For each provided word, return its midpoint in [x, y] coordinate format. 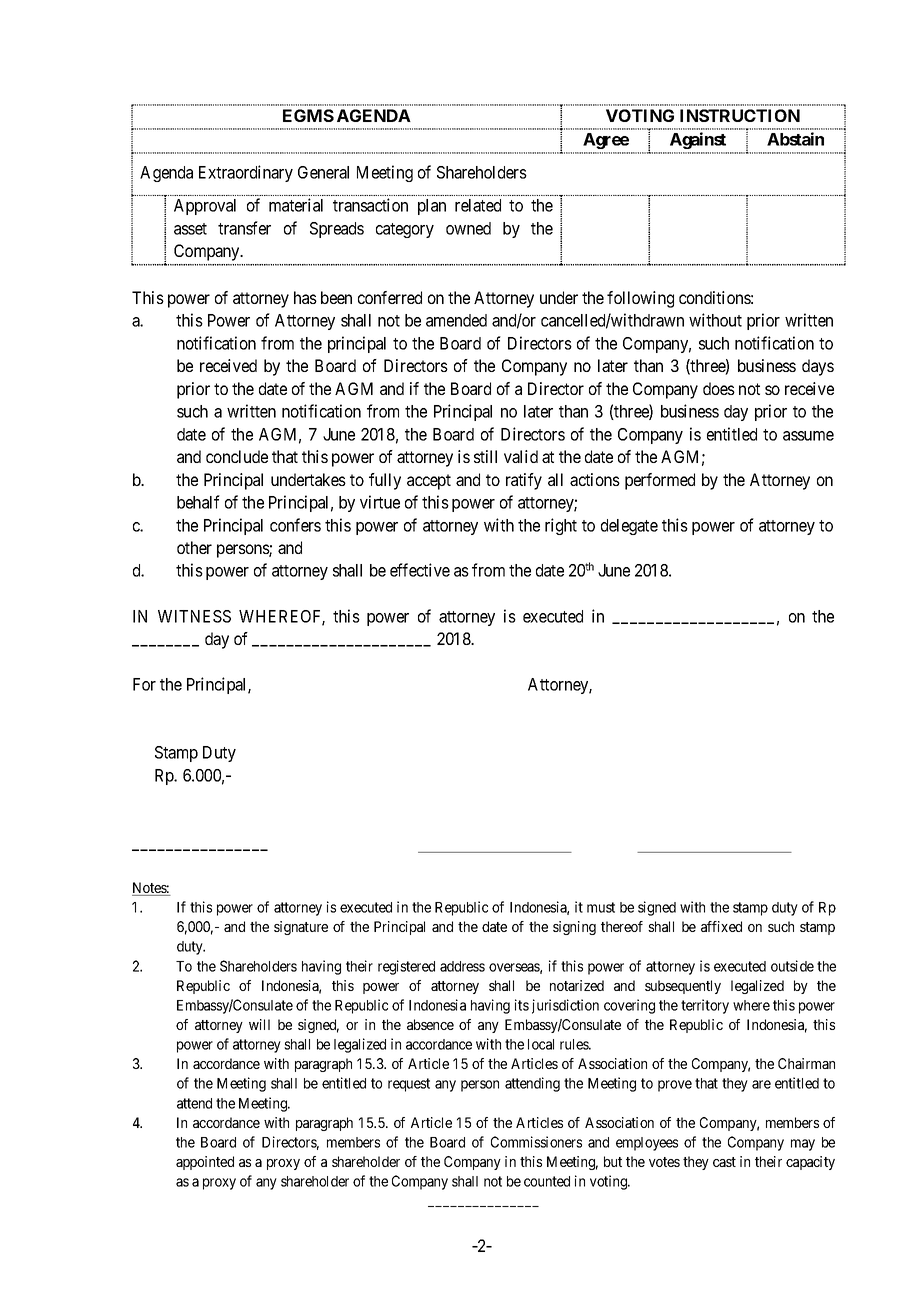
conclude [237, 456]
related [478, 205]
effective [420, 570]
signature [301, 928]
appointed [205, 1163]
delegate [629, 527]
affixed [721, 926]
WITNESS [194, 616]
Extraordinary [246, 173]
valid [521, 456]
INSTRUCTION [740, 115]
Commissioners [536, 1142]
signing [574, 928]
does [719, 388]
